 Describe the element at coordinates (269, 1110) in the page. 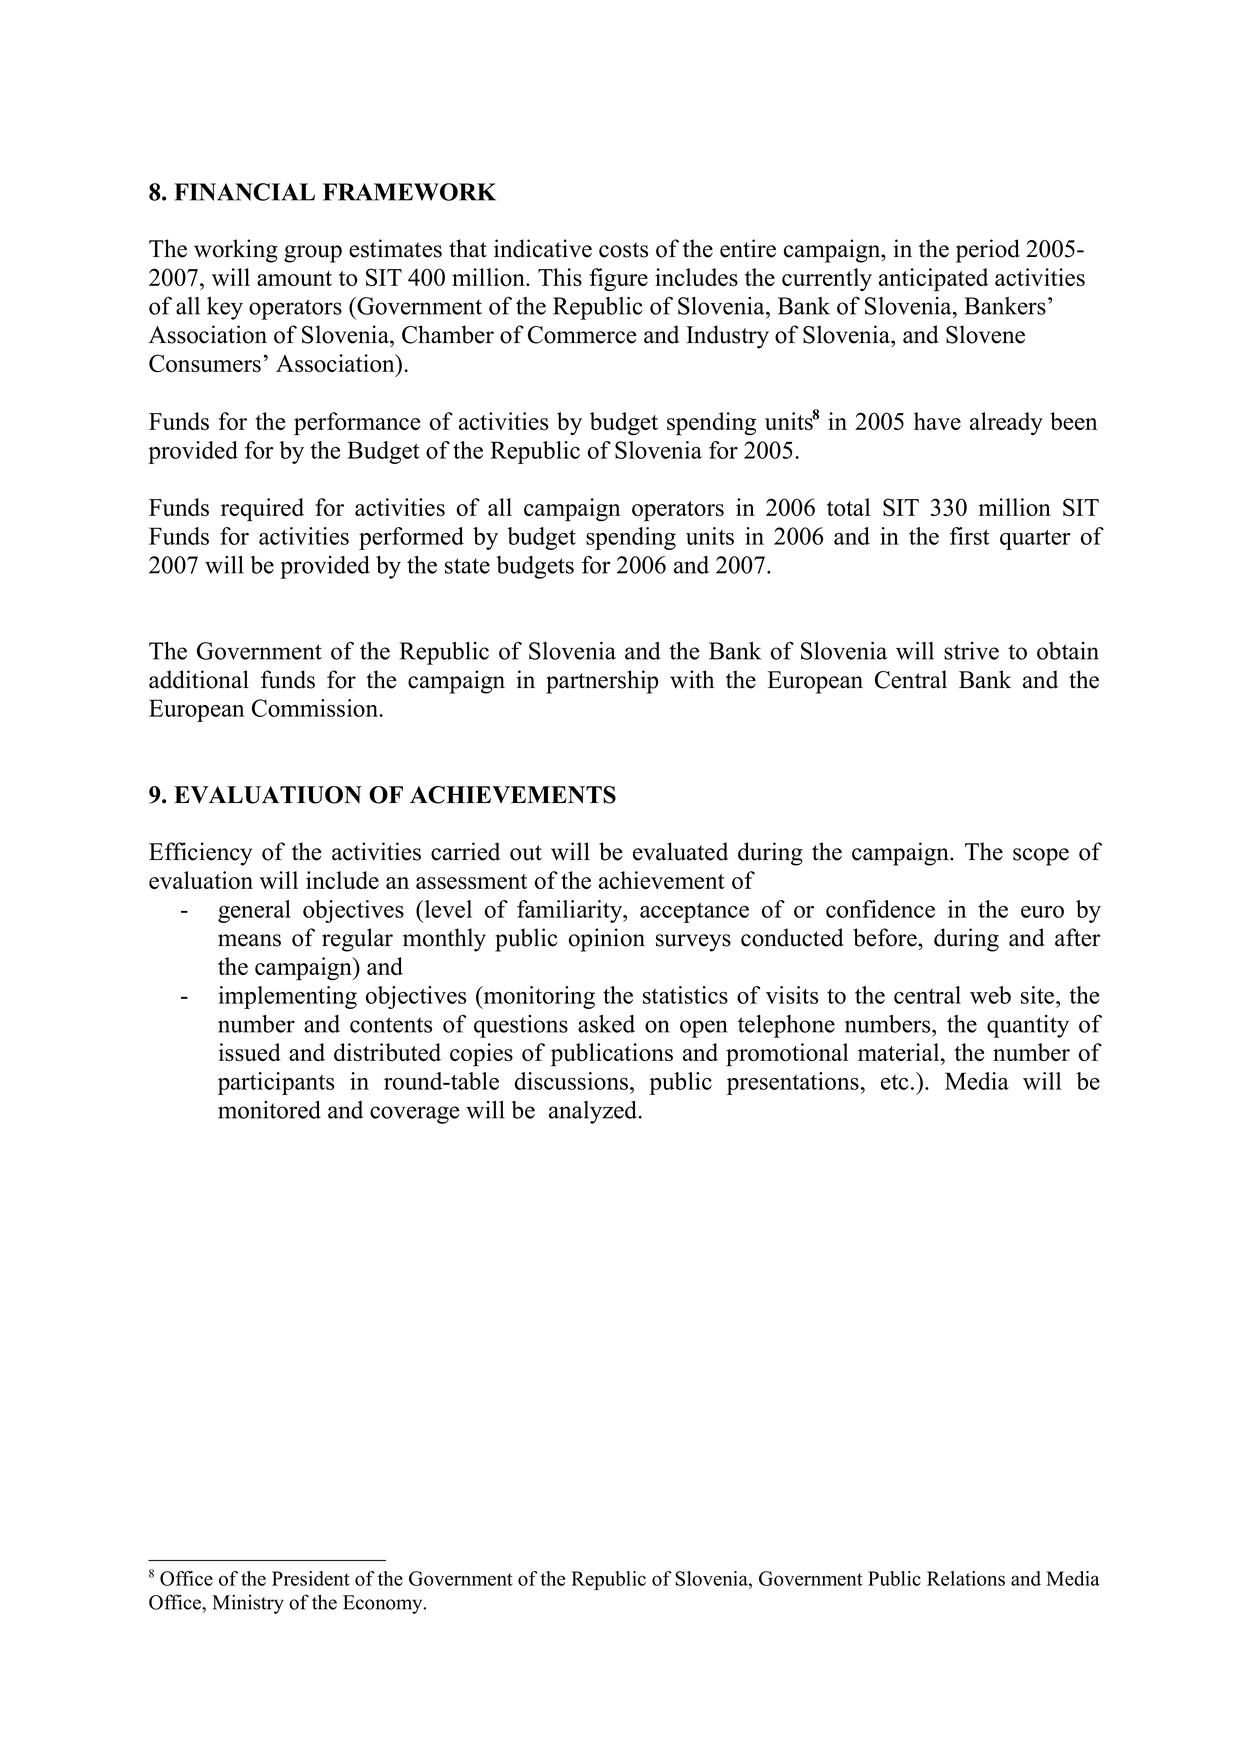

I see `monitored` at that location.
